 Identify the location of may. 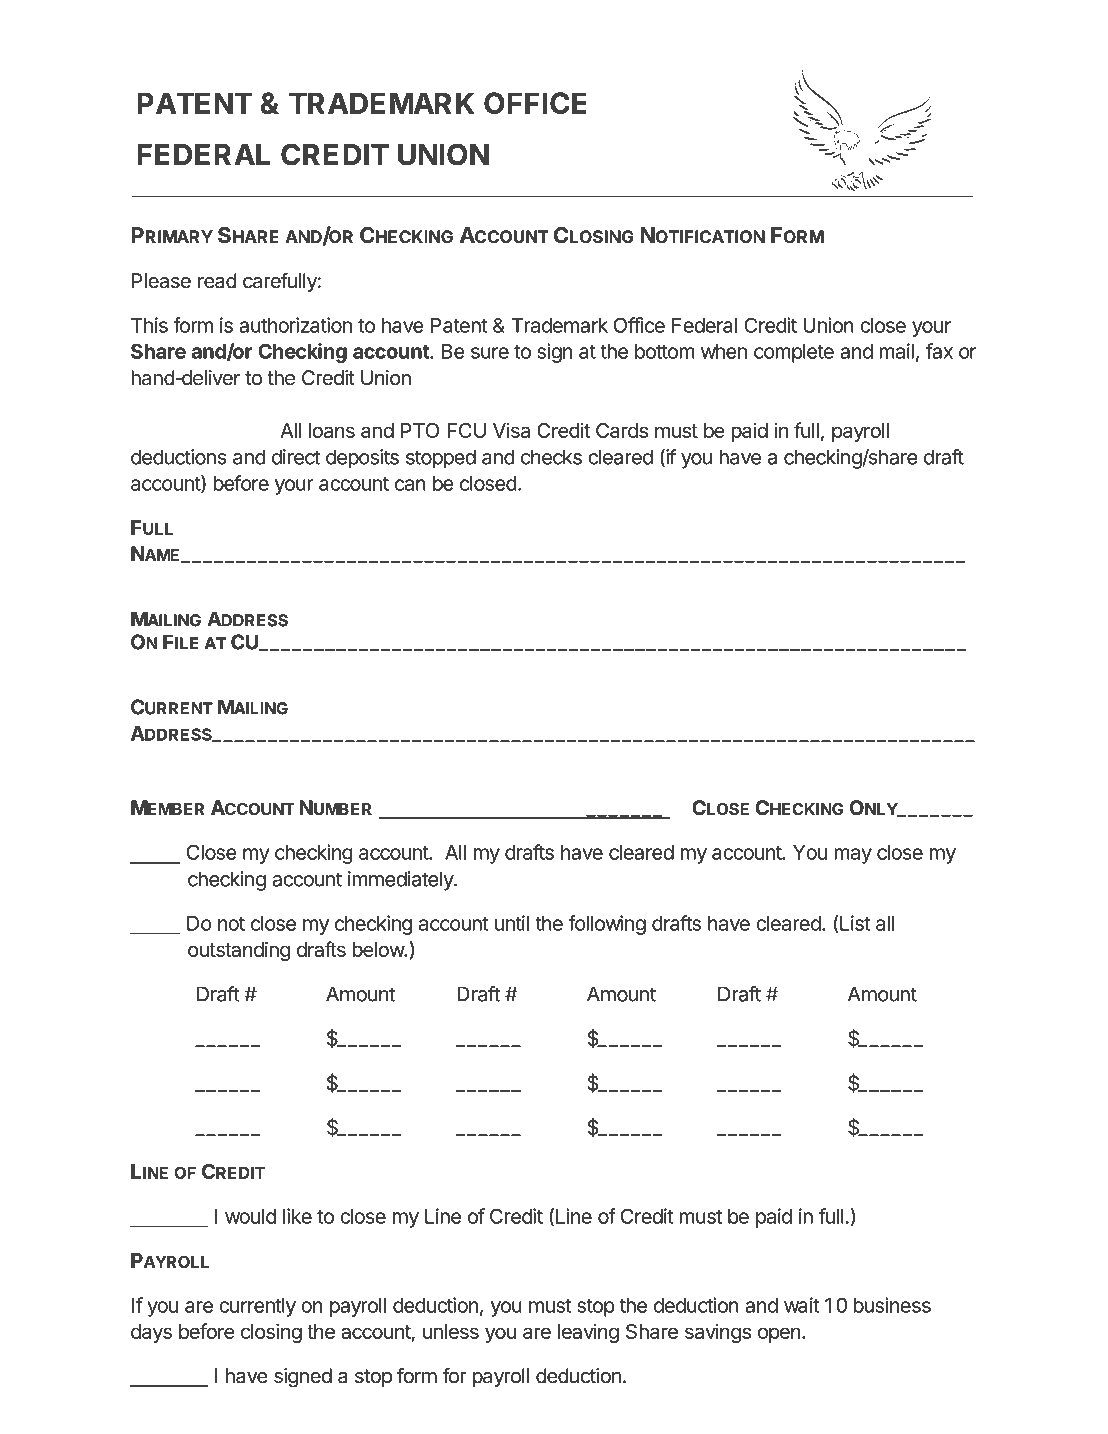
(853, 856).
